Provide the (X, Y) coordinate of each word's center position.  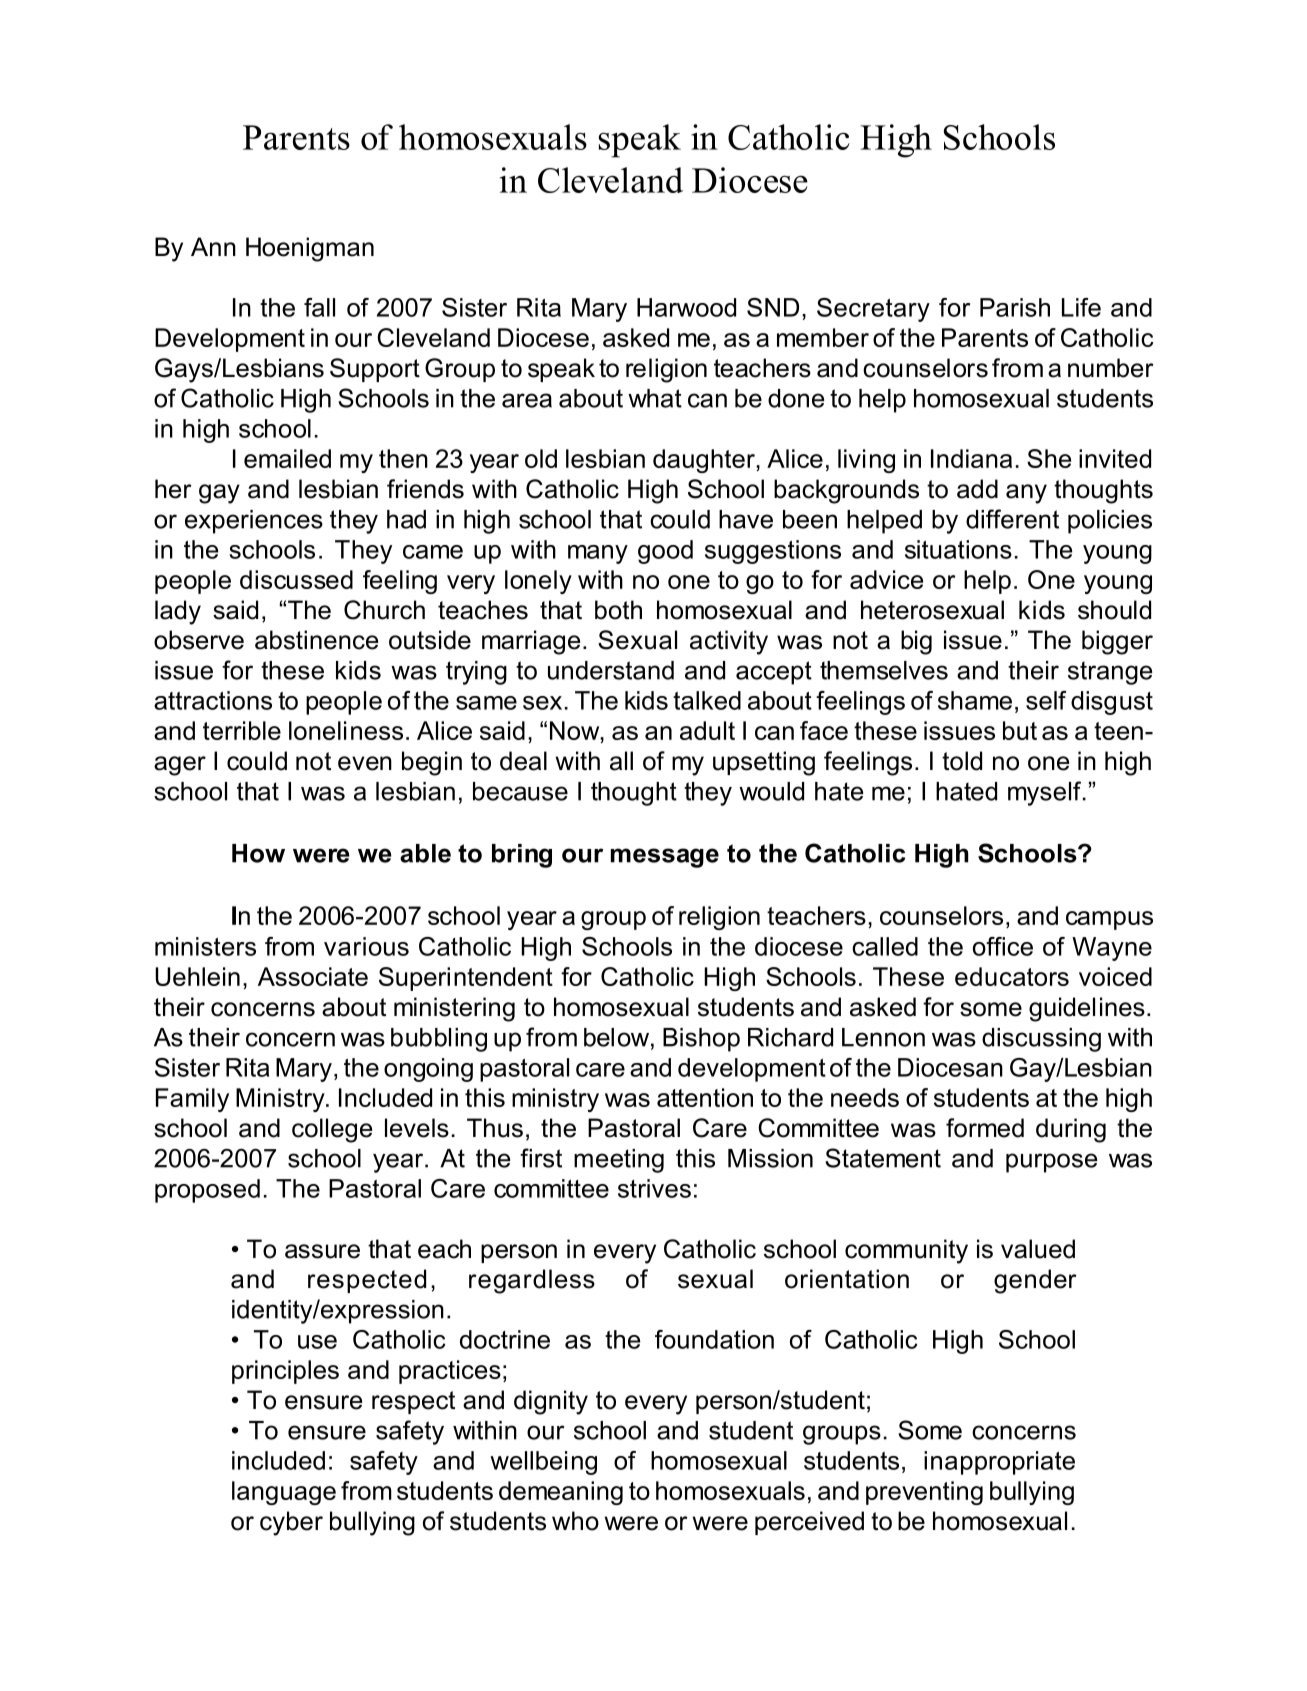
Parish (1015, 307)
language (284, 1493)
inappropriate (999, 1463)
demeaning (561, 1493)
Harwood (686, 307)
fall (319, 307)
